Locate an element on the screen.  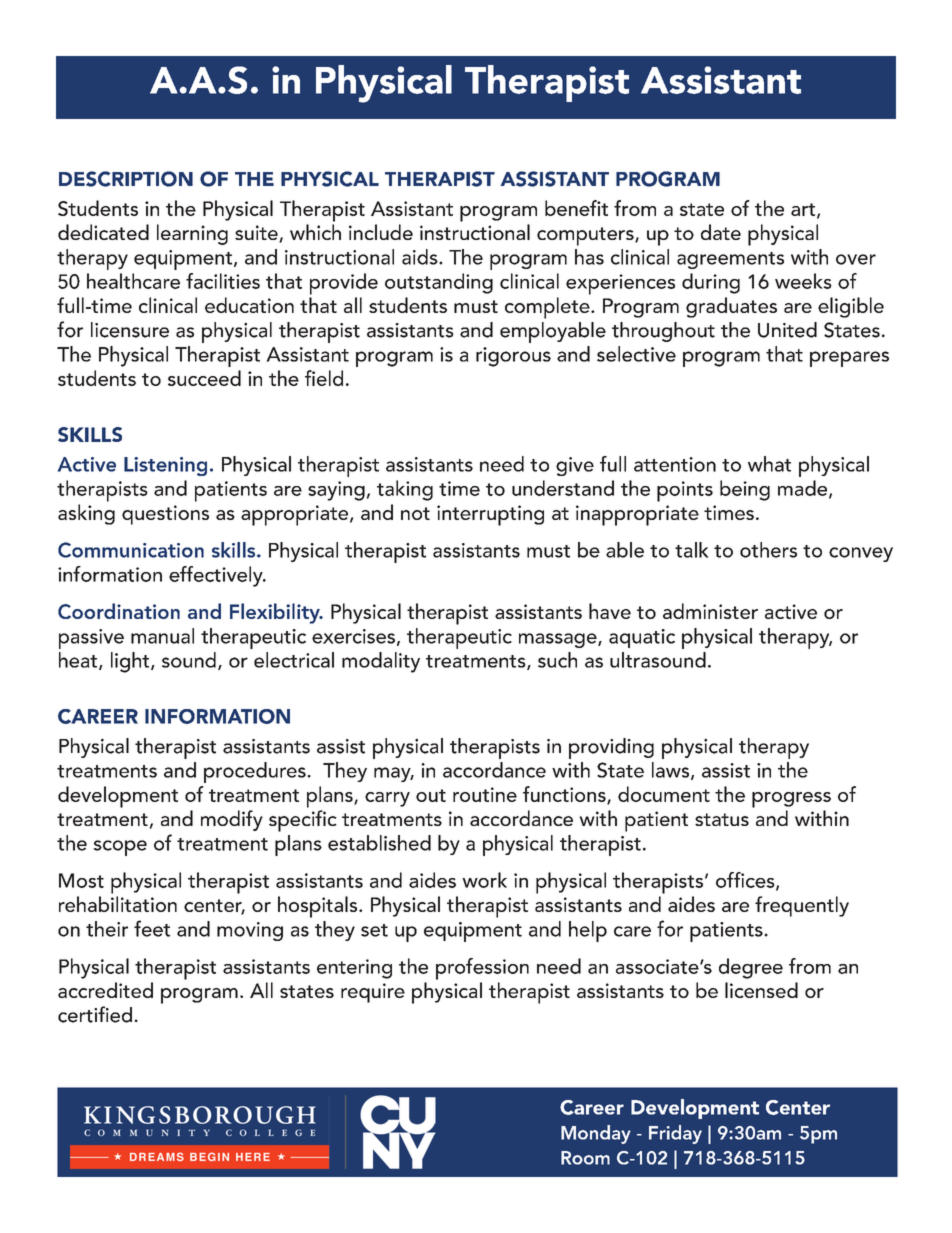
administer is located at coordinates (710, 611).
